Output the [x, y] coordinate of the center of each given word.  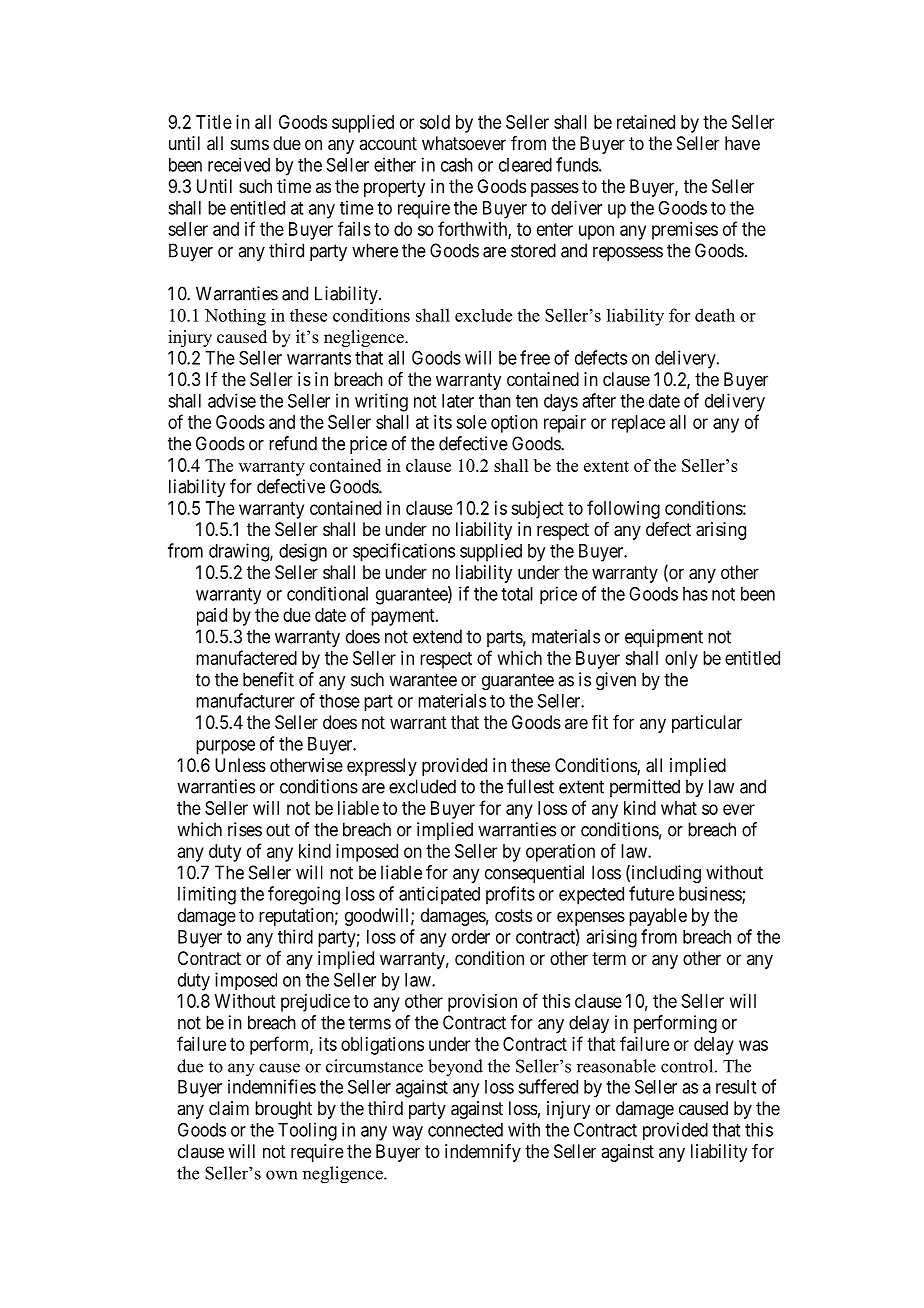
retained [646, 122]
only [681, 660]
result [736, 1087]
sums [250, 144]
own [281, 1175]
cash [457, 165]
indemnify [483, 1153]
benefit [268, 679]
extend [437, 636]
